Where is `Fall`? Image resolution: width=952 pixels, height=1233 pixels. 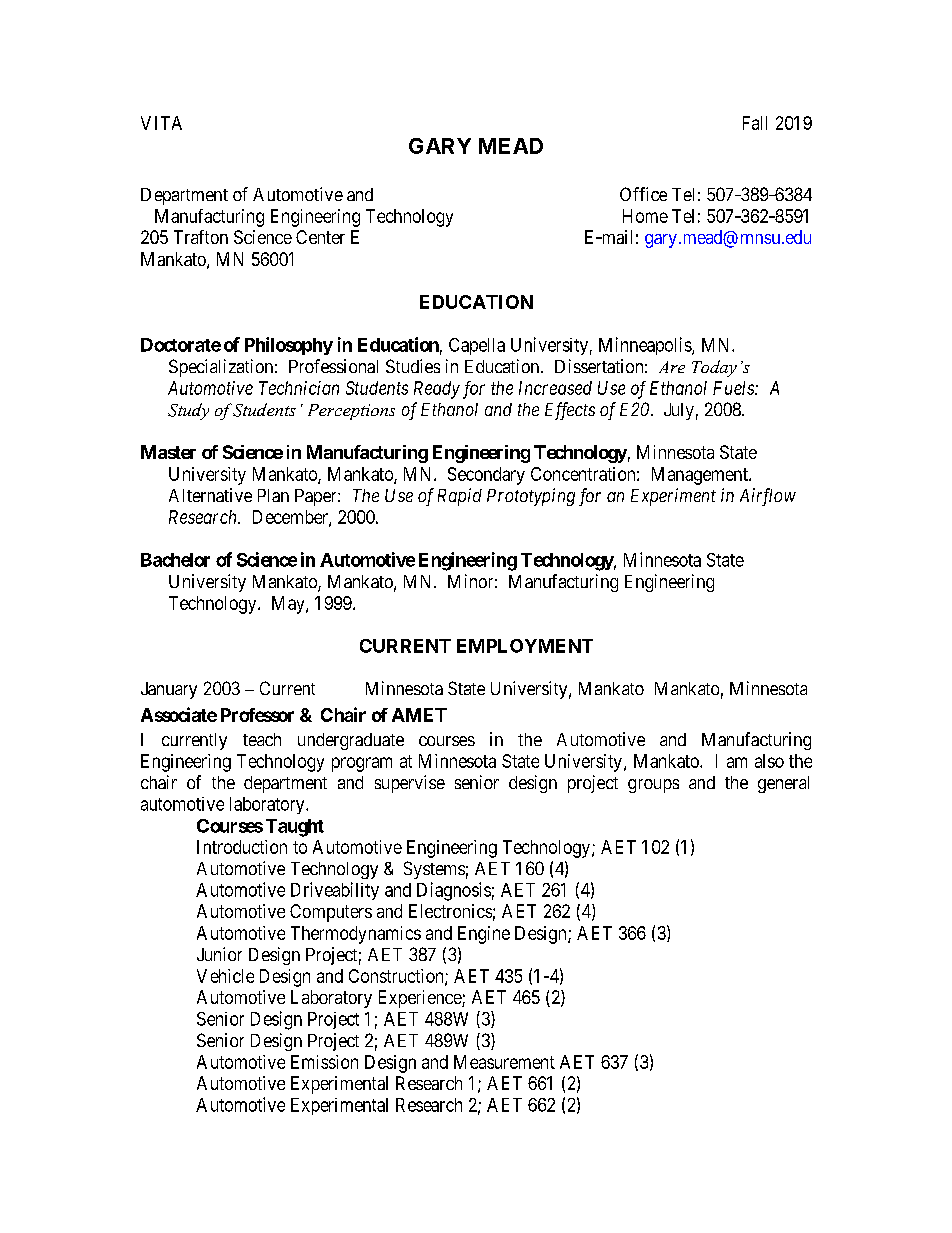
Fall is located at coordinates (755, 123).
